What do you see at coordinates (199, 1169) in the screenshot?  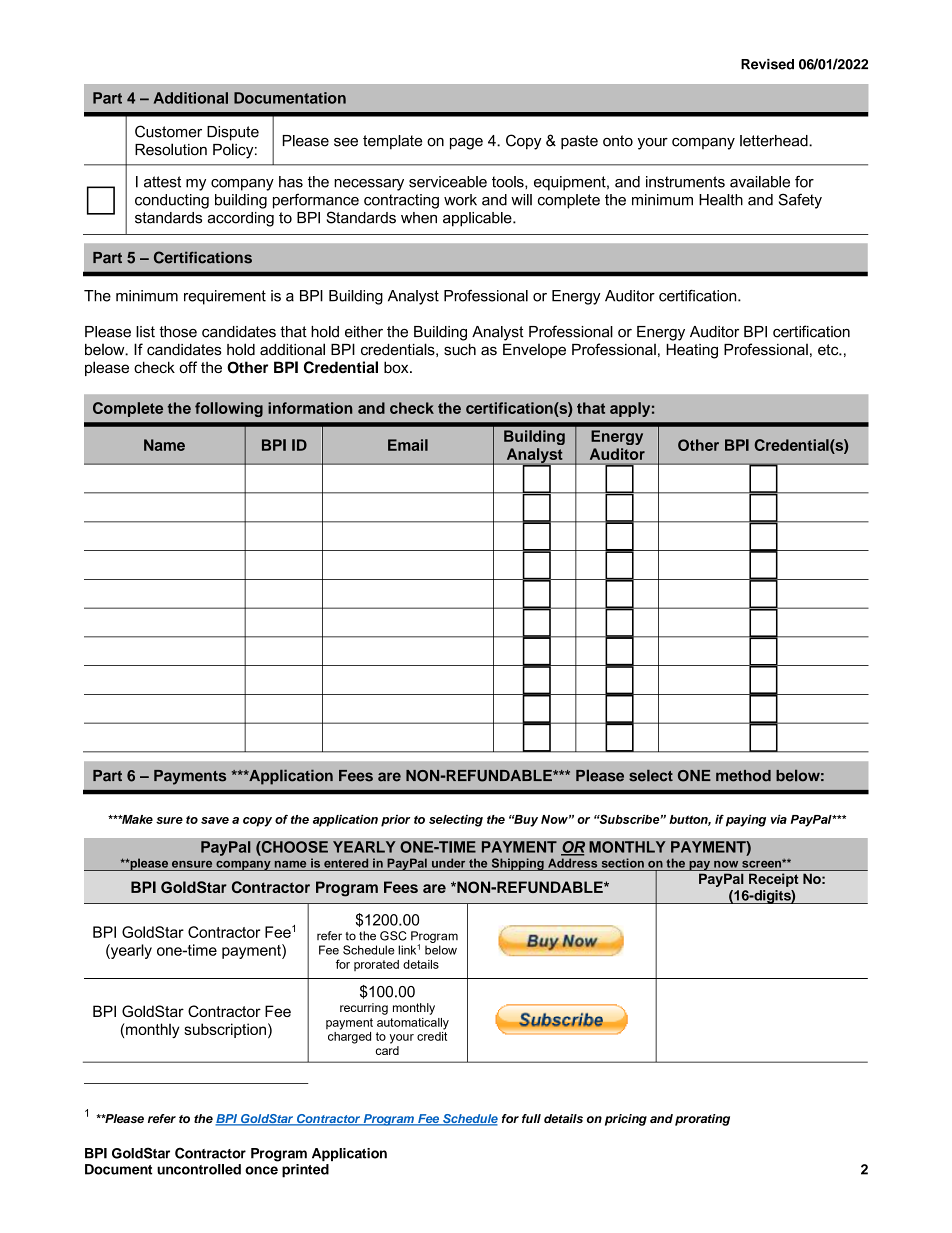 I see `uncontrolled` at bounding box center [199, 1169].
